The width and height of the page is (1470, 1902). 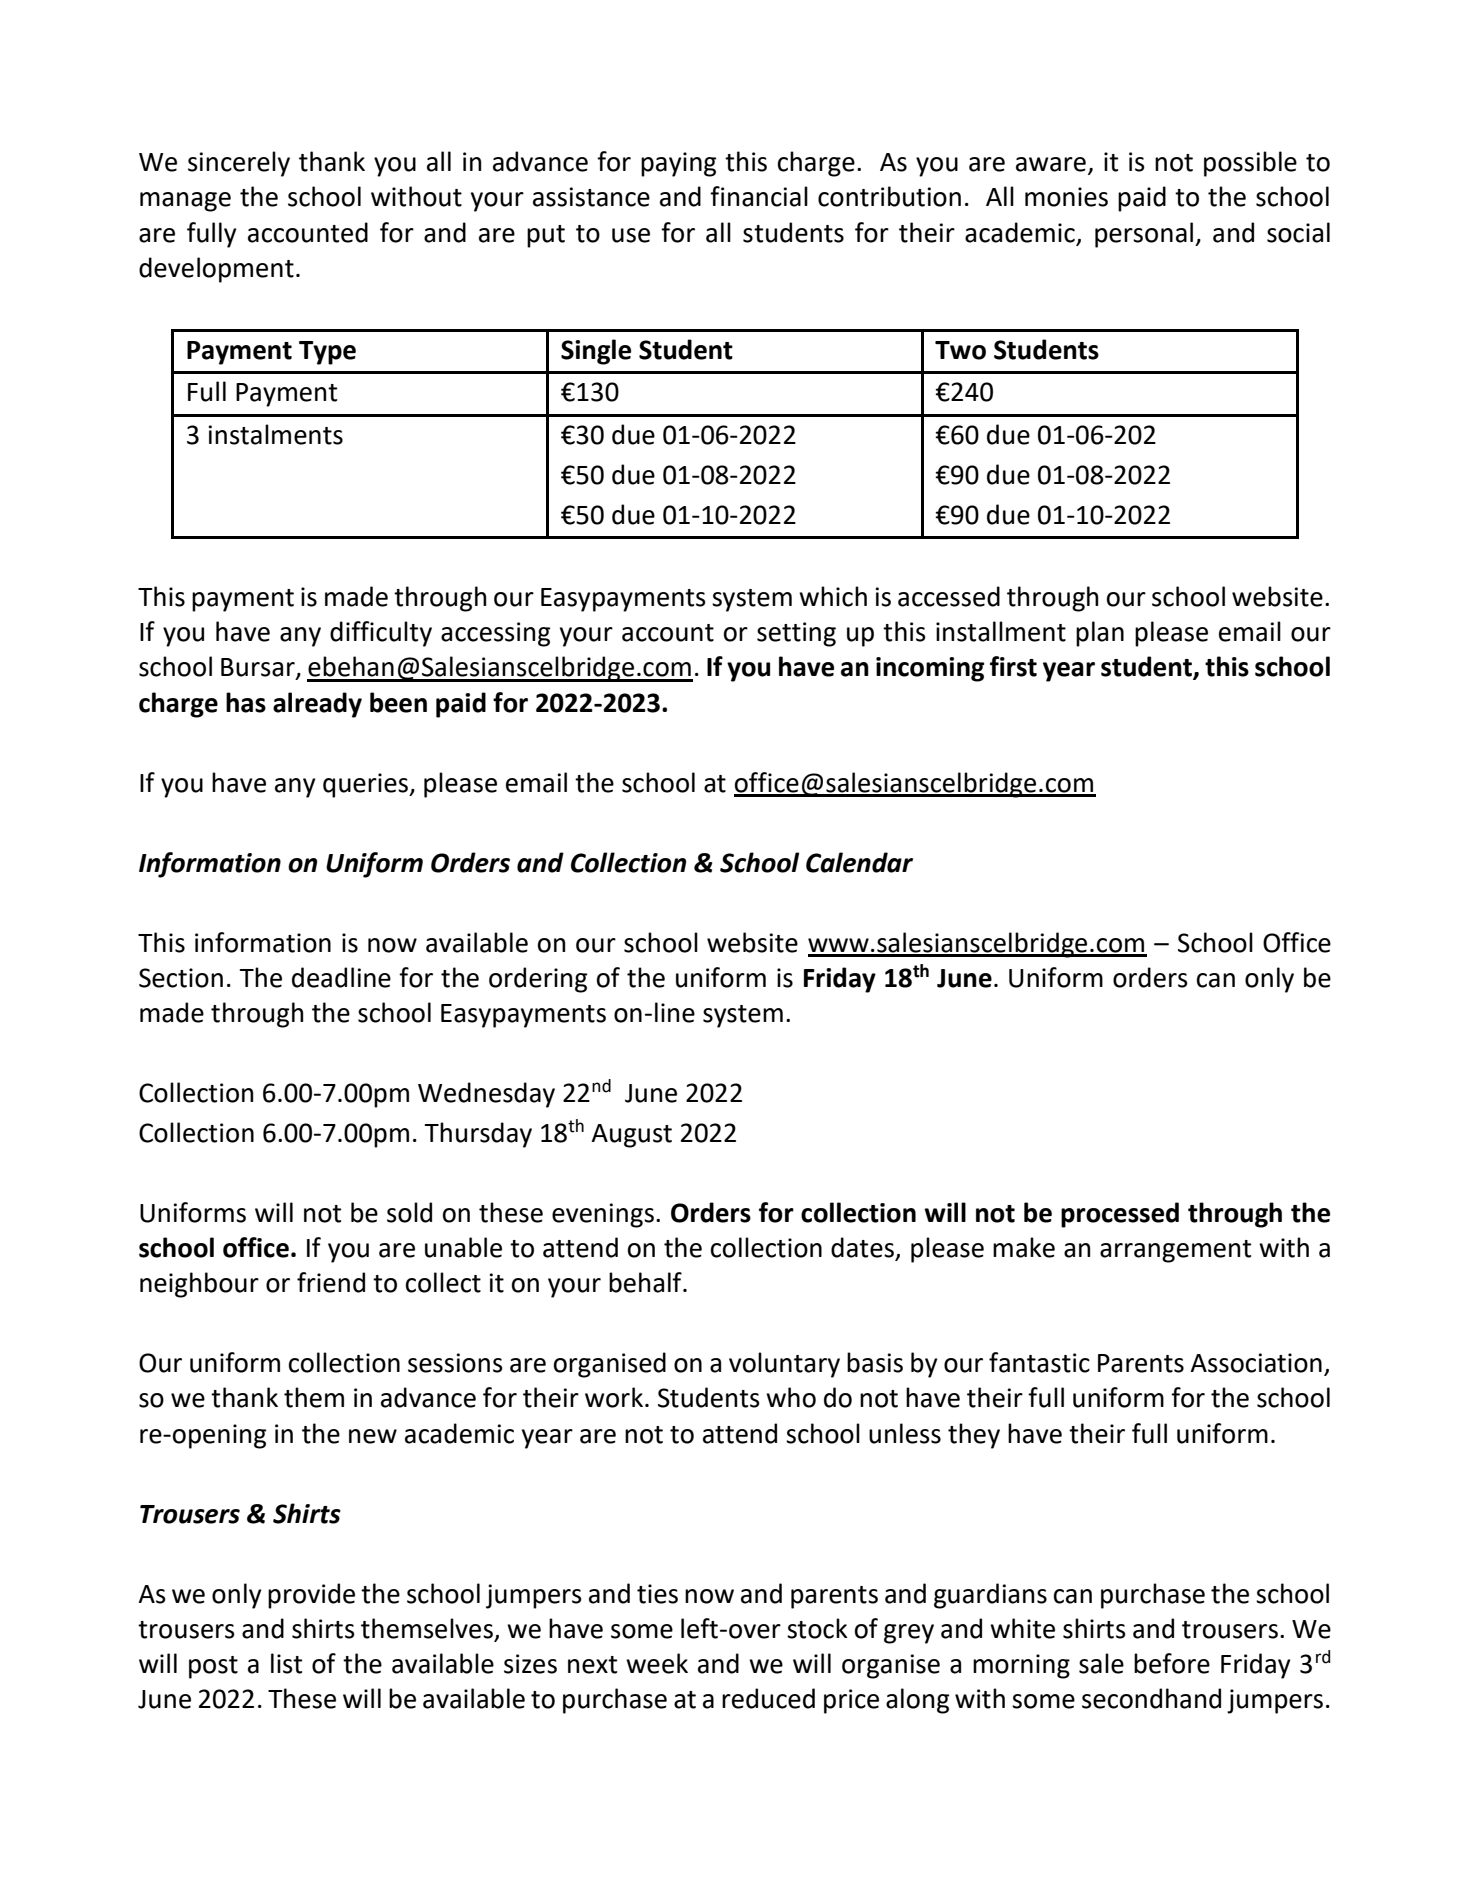 I want to click on sincerely, so click(x=239, y=164).
